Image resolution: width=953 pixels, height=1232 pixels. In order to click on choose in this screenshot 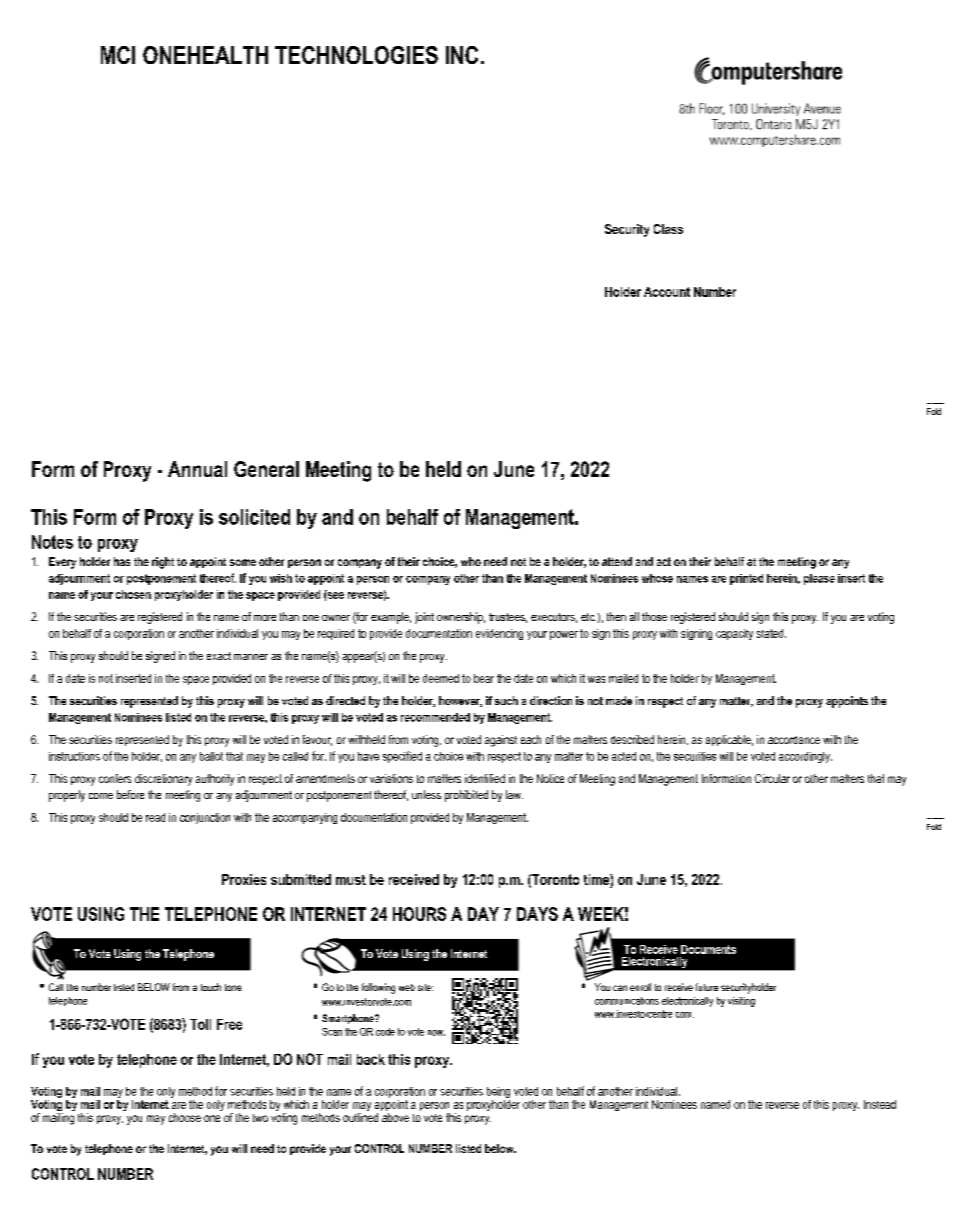, I will do `click(185, 1117)`.
